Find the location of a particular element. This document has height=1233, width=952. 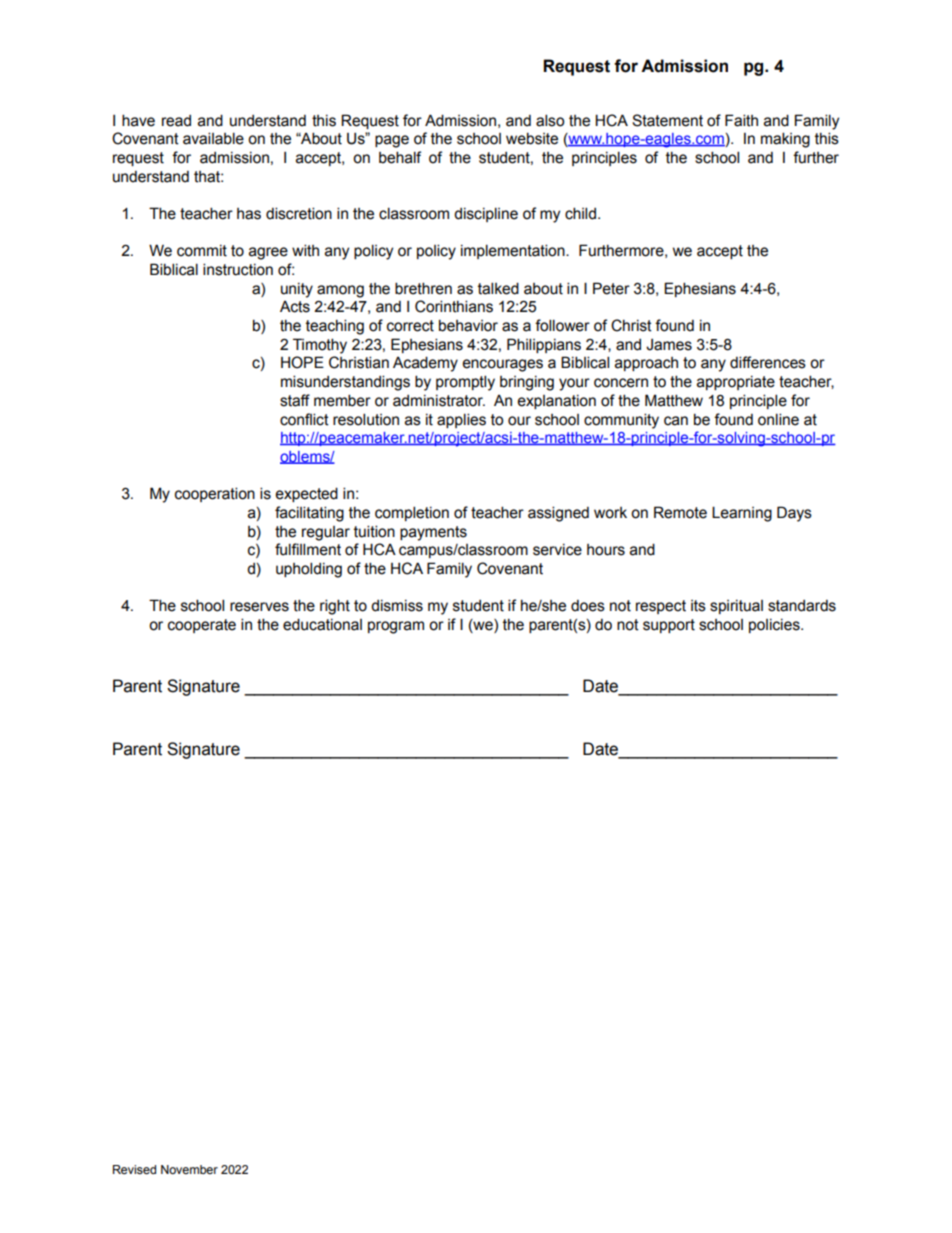

completion is located at coordinates (412, 513).
